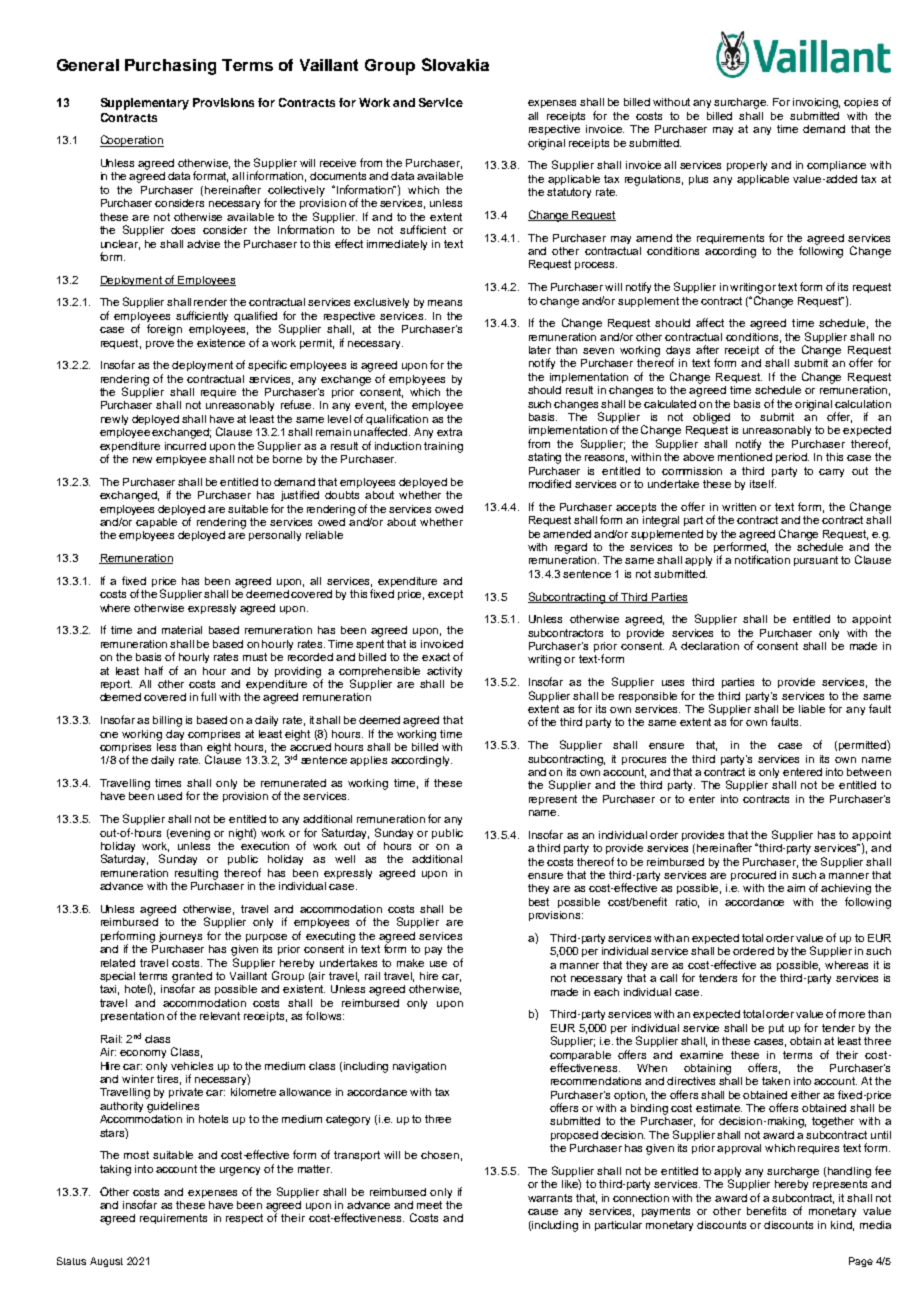 The height and width of the screenshot is (1308, 924). I want to click on Purchasing, so click(170, 67).
